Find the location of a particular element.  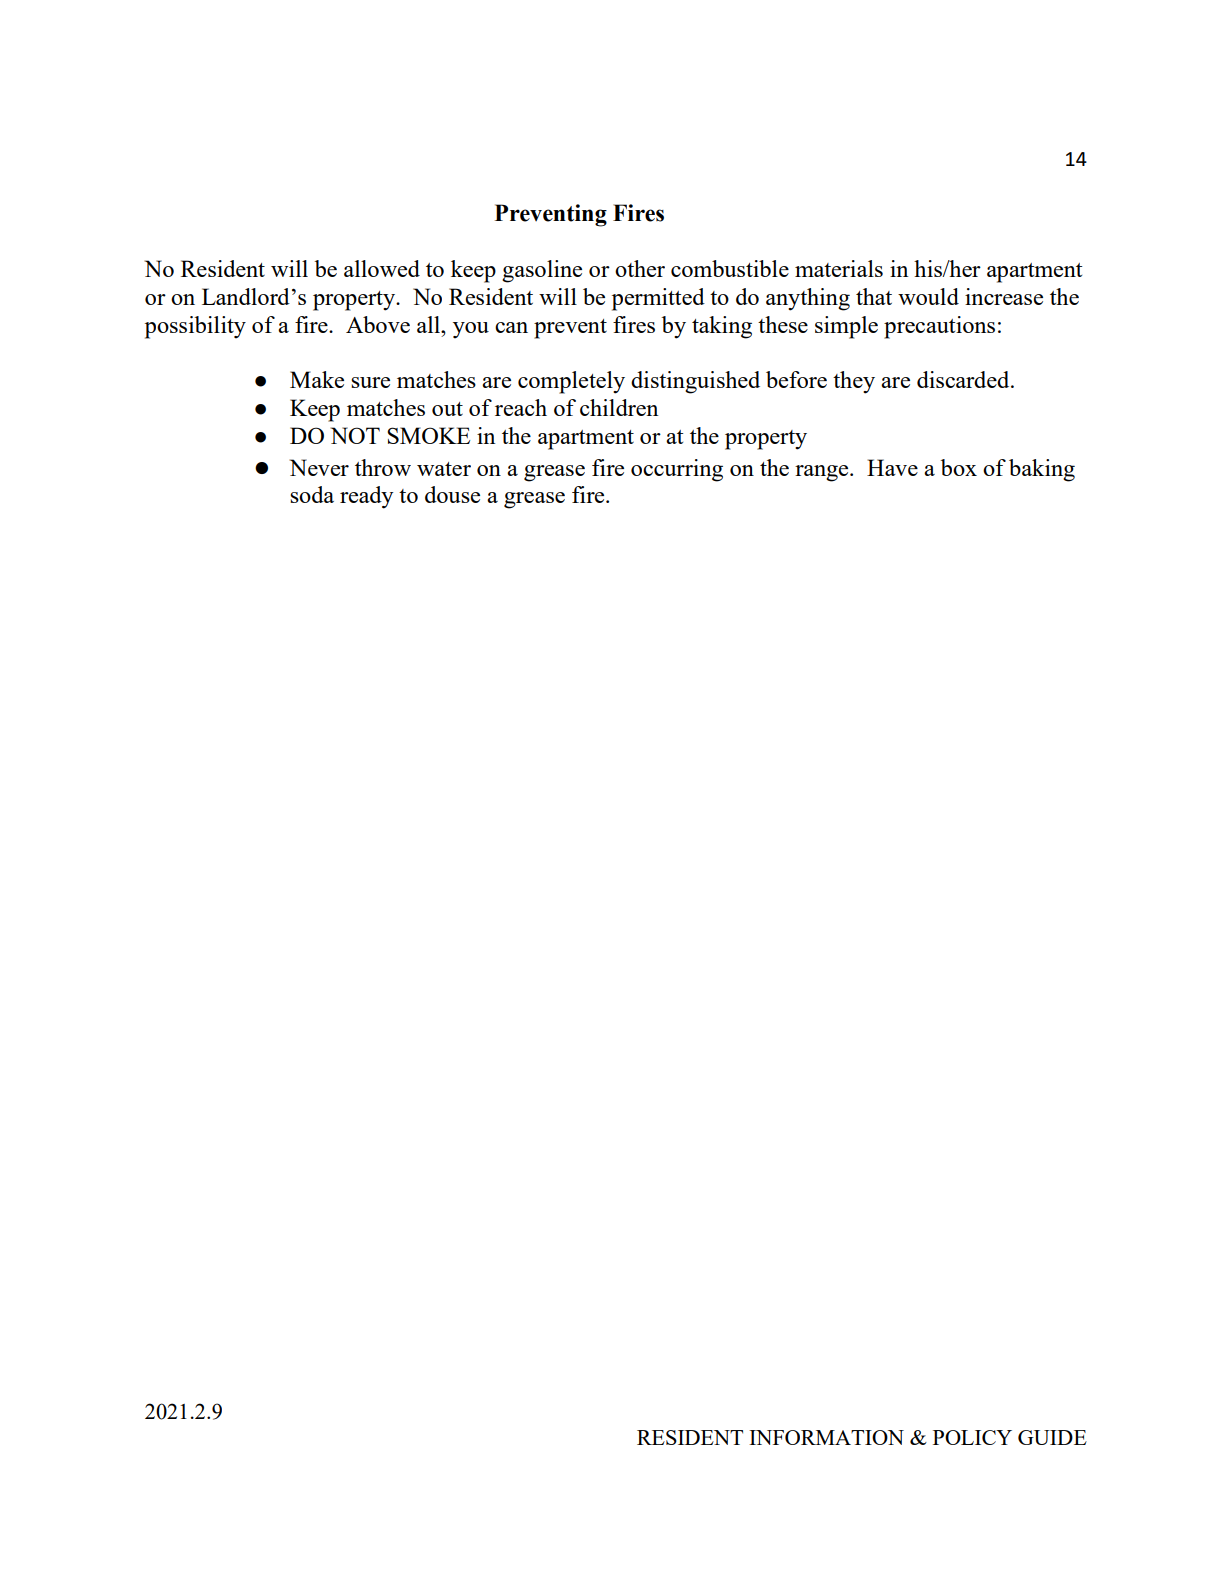

POLICY is located at coordinates (972, 1437).
